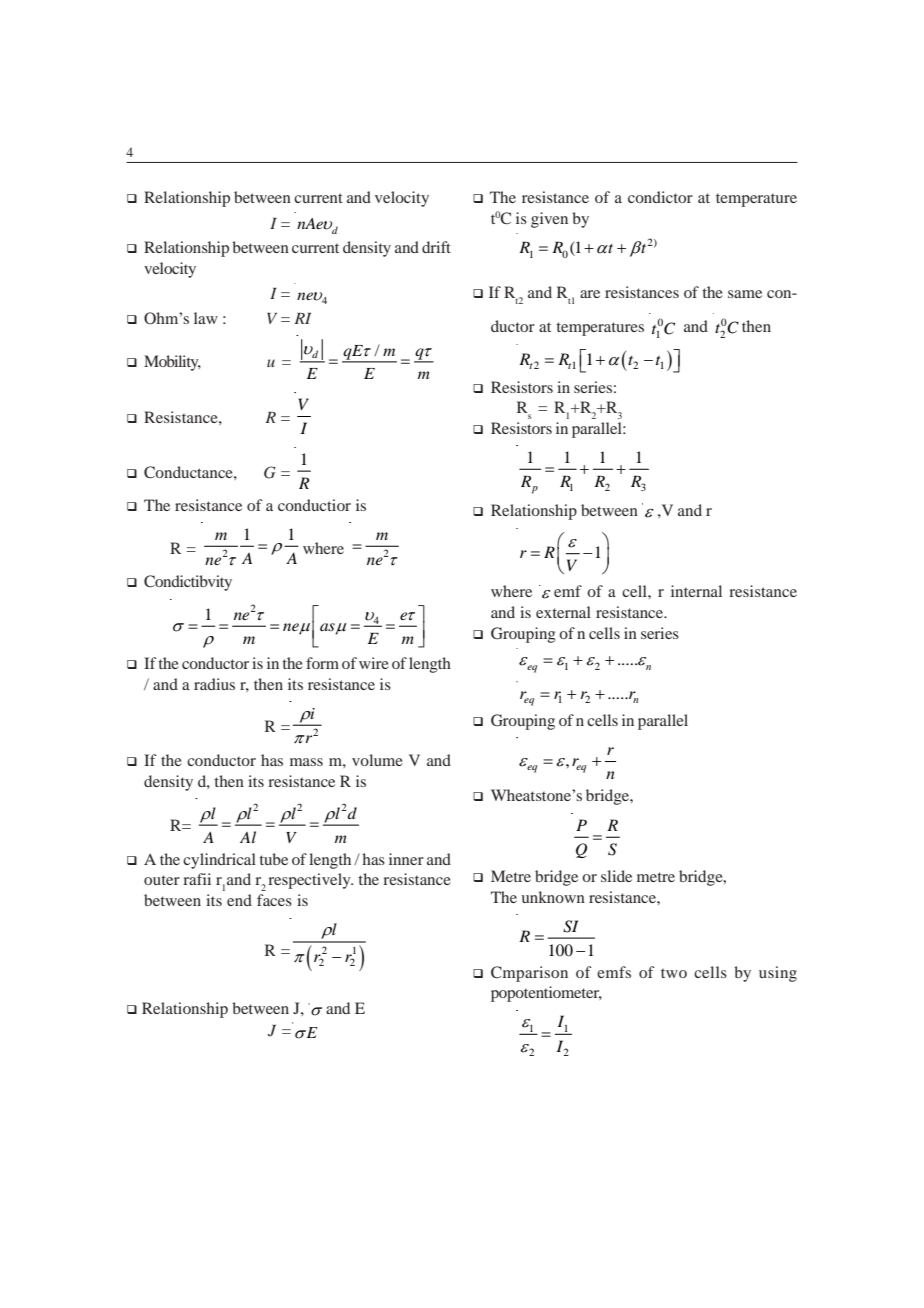 This page has width=924, height=1308. I want to click on two, so click(674, 973).
